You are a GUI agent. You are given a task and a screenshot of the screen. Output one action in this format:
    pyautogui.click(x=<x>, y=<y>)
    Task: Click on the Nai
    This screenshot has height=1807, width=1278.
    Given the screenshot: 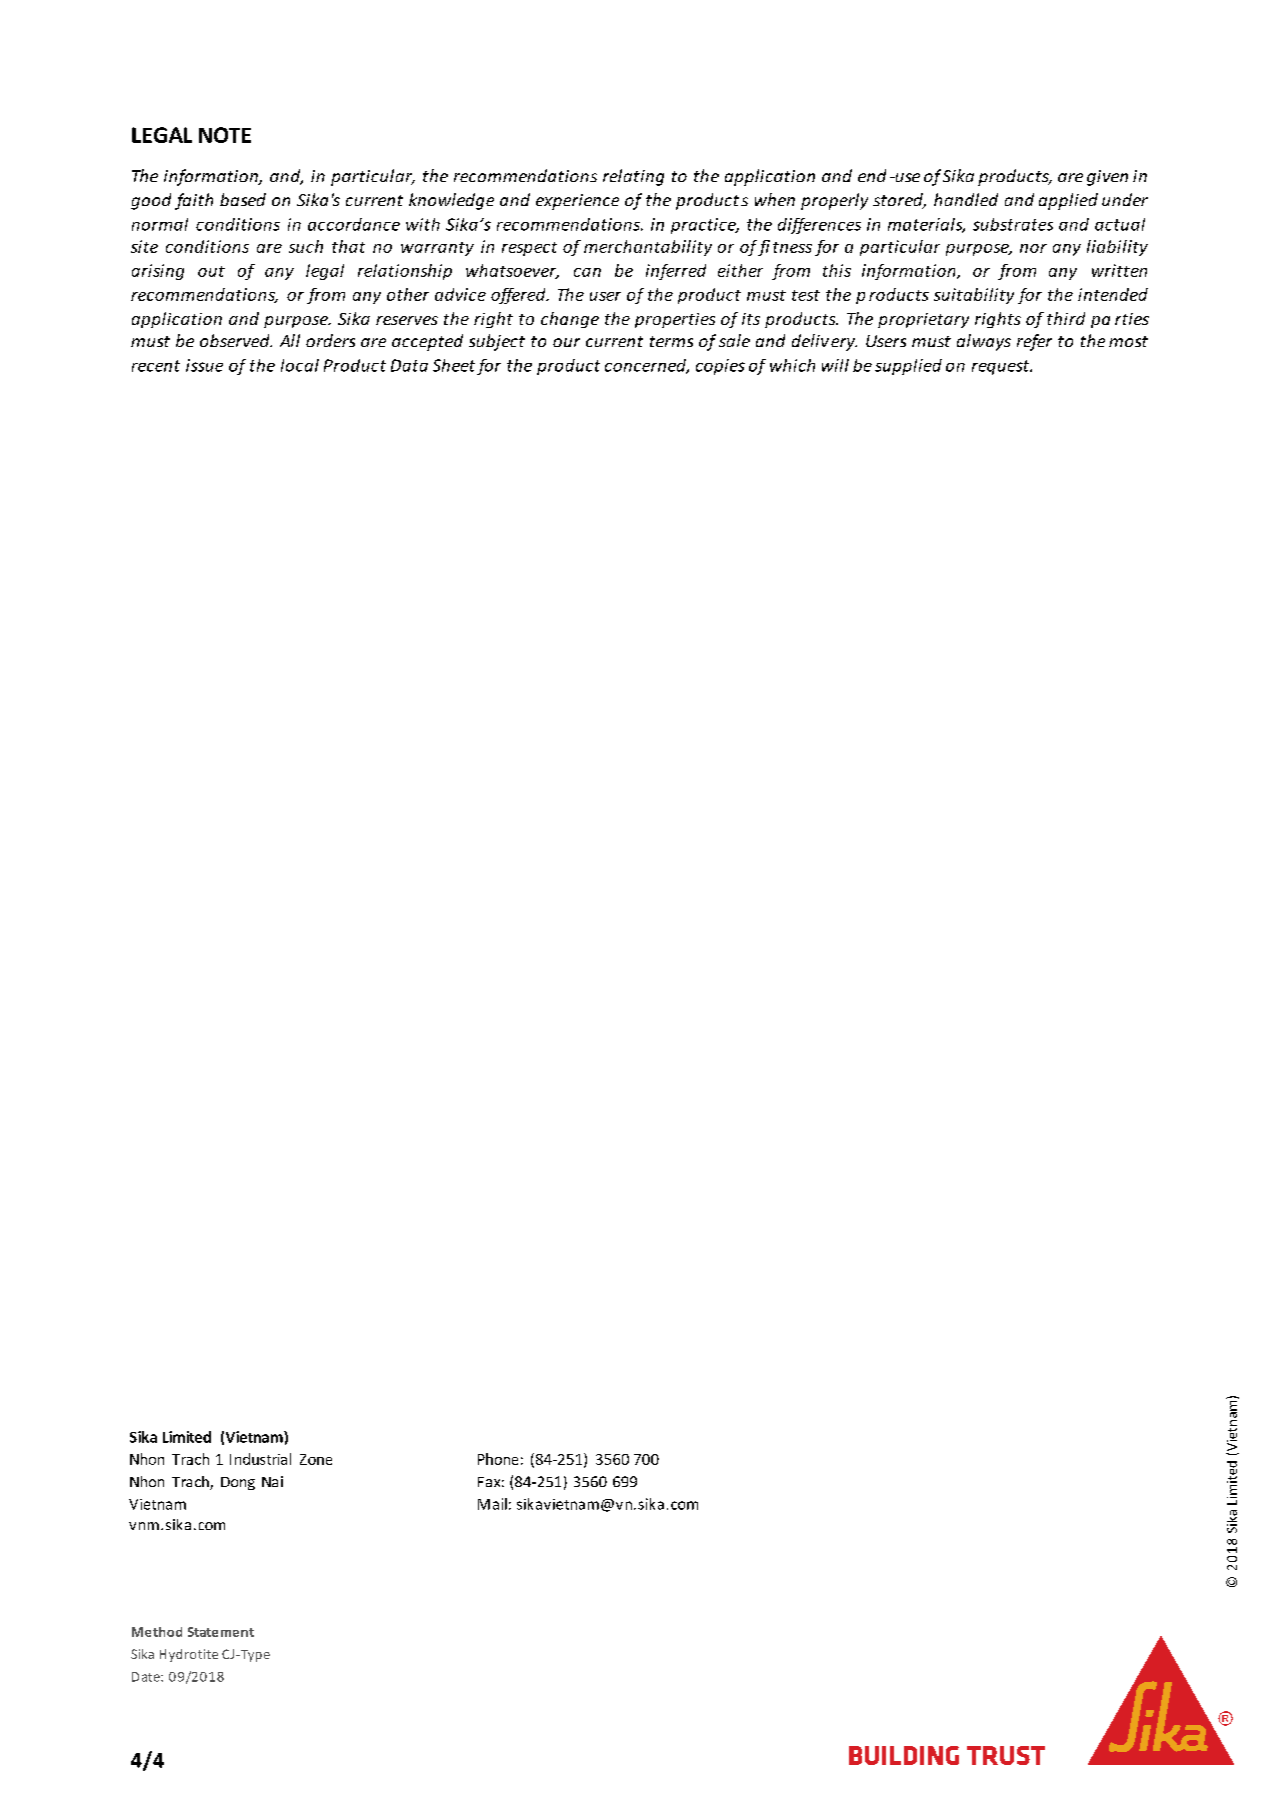 What is the action you would take?
    pyautogui.click(x=272, y=1481)
